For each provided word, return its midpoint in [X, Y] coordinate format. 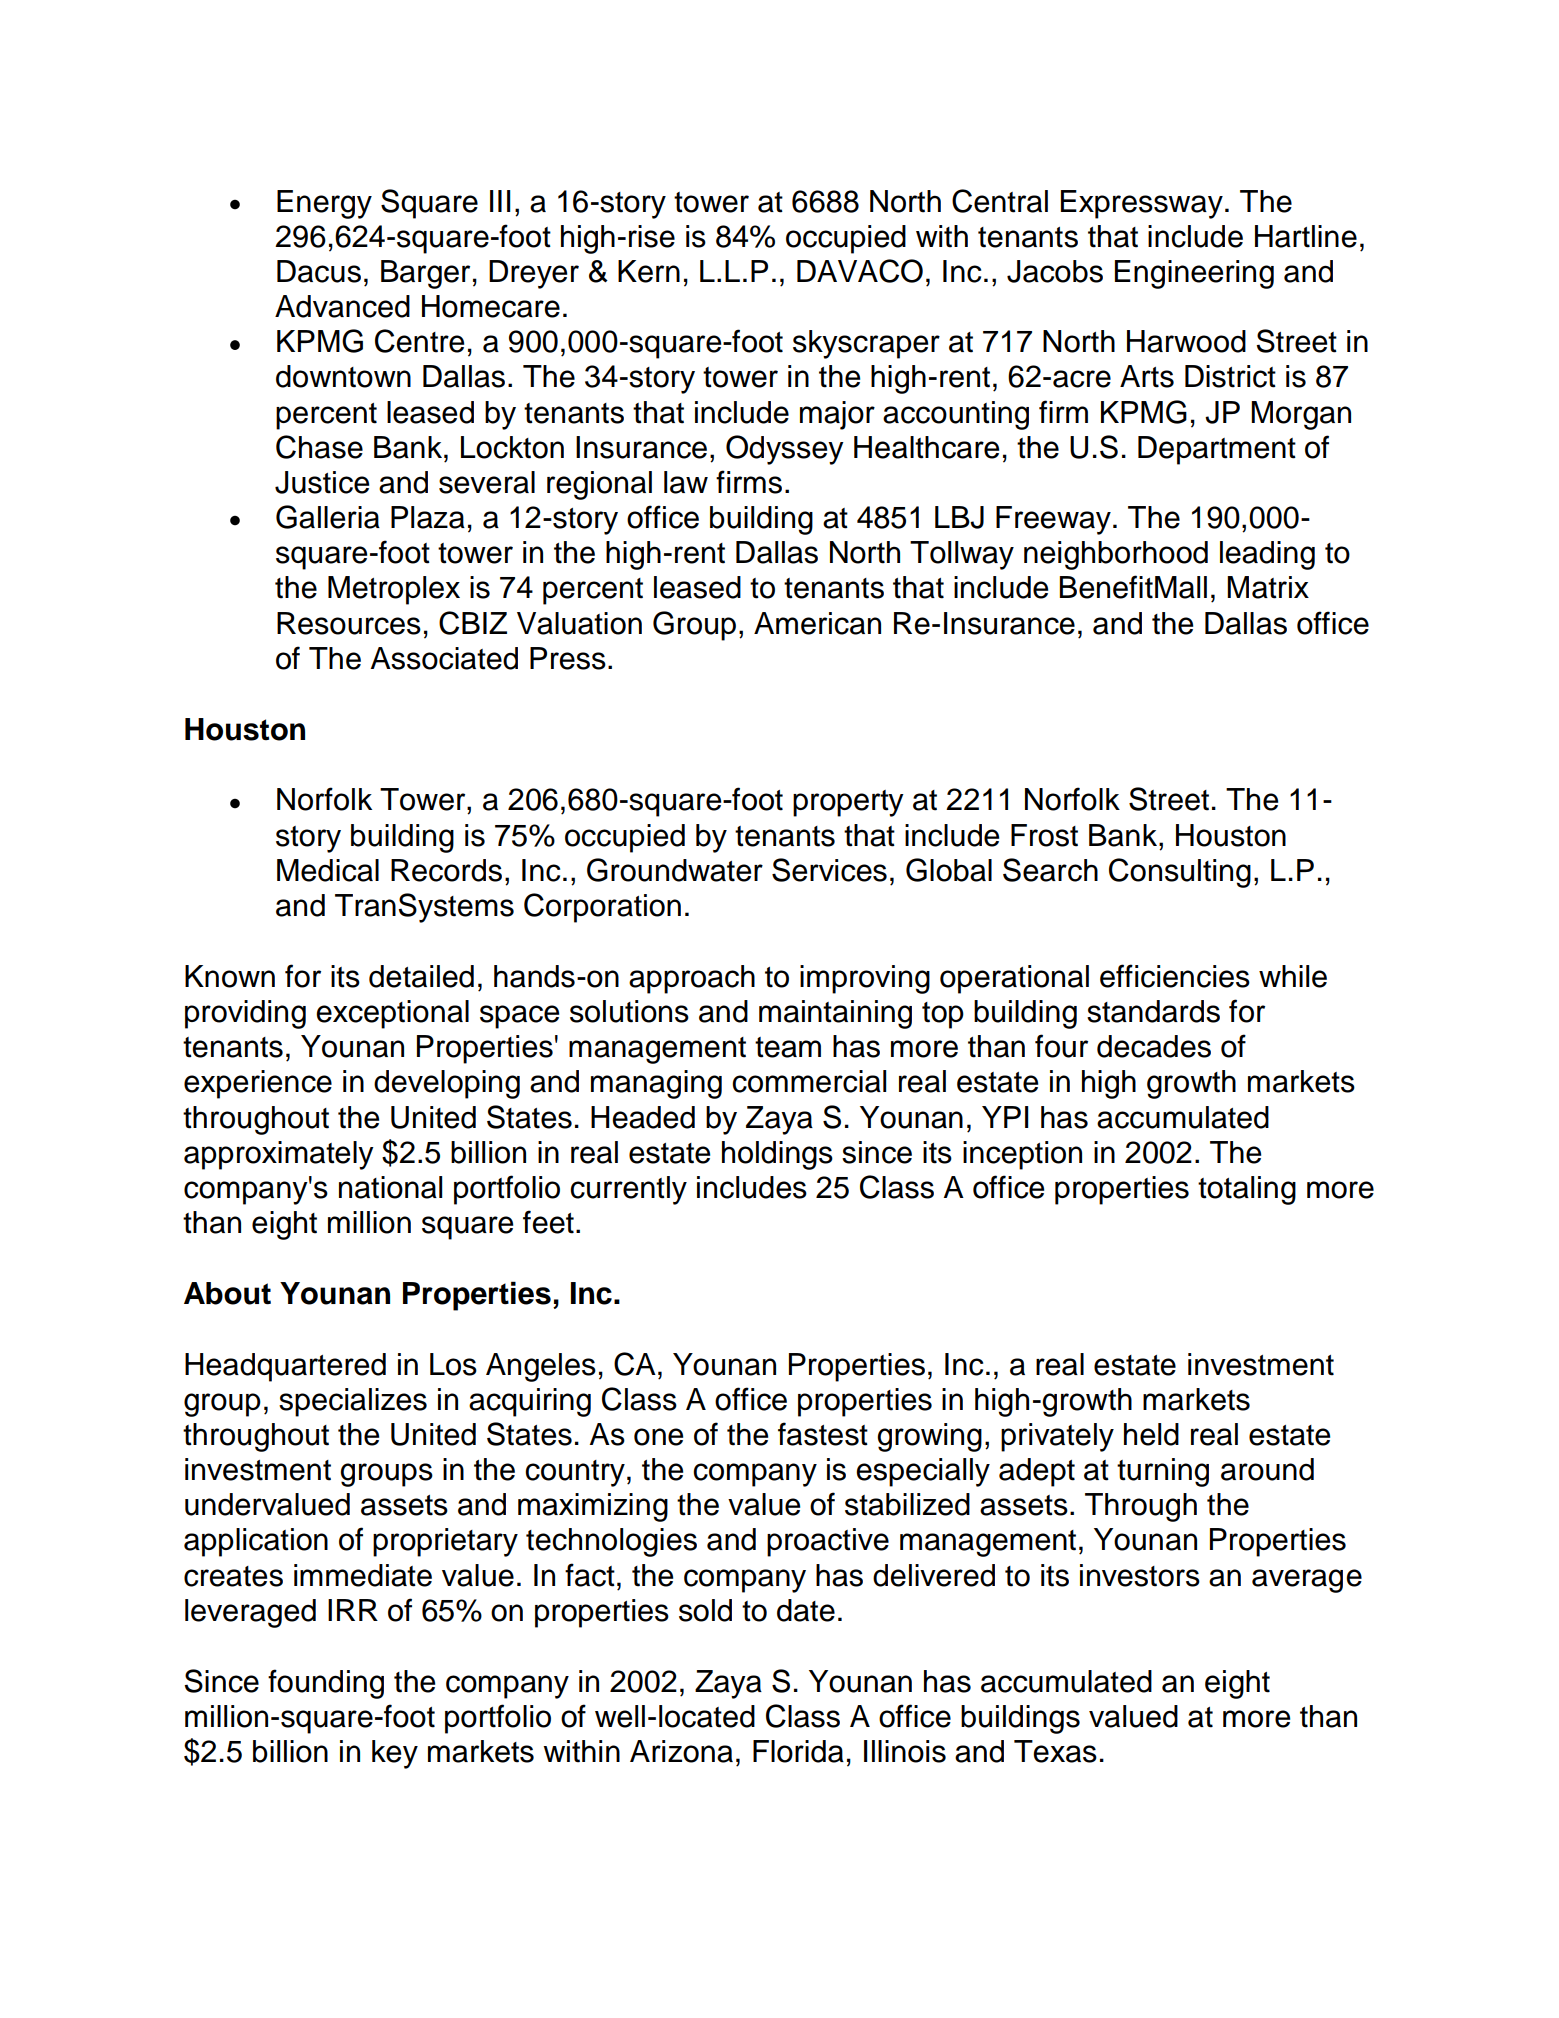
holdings [777, 1155]
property [848, 803]
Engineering [1194, 274]
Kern [649, 271]
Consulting [1180, 873]
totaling [1247, 1190]
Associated [444, 658]
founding [326, 1684]
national [390, 1187]
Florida [798, 1751]
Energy [324, 204]
